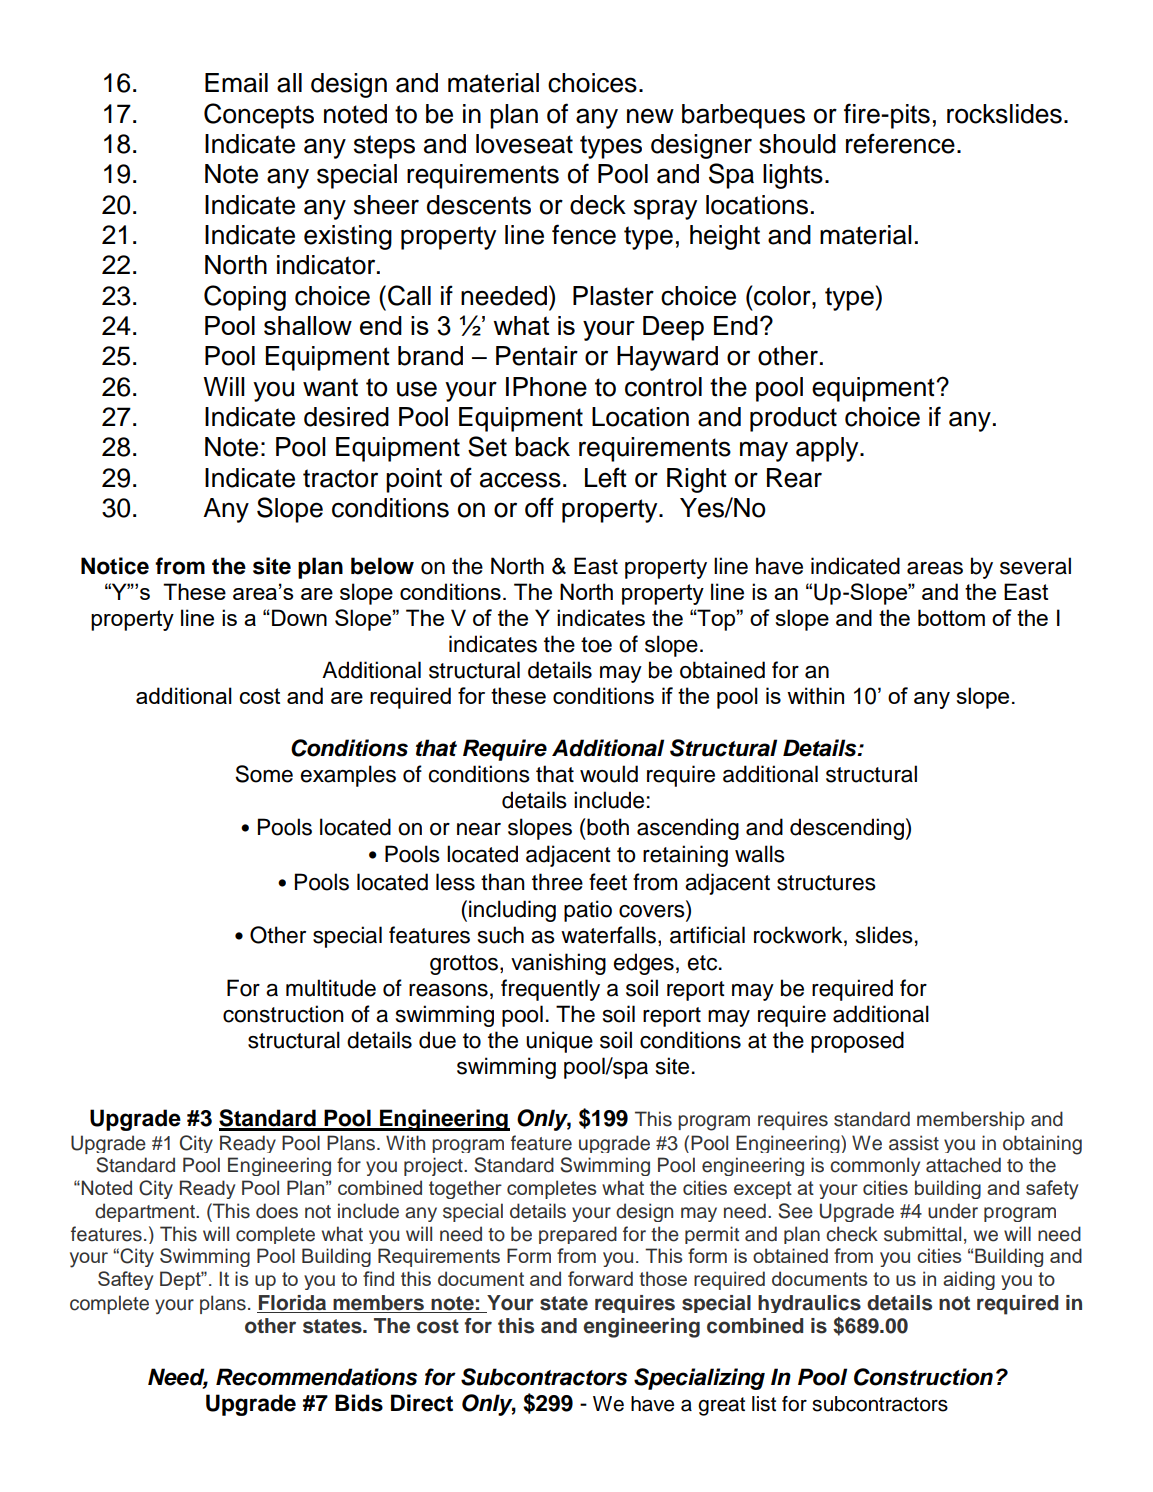 This screenshot has width=1153, height=1492. I want to click on off, so click(539, 507).
